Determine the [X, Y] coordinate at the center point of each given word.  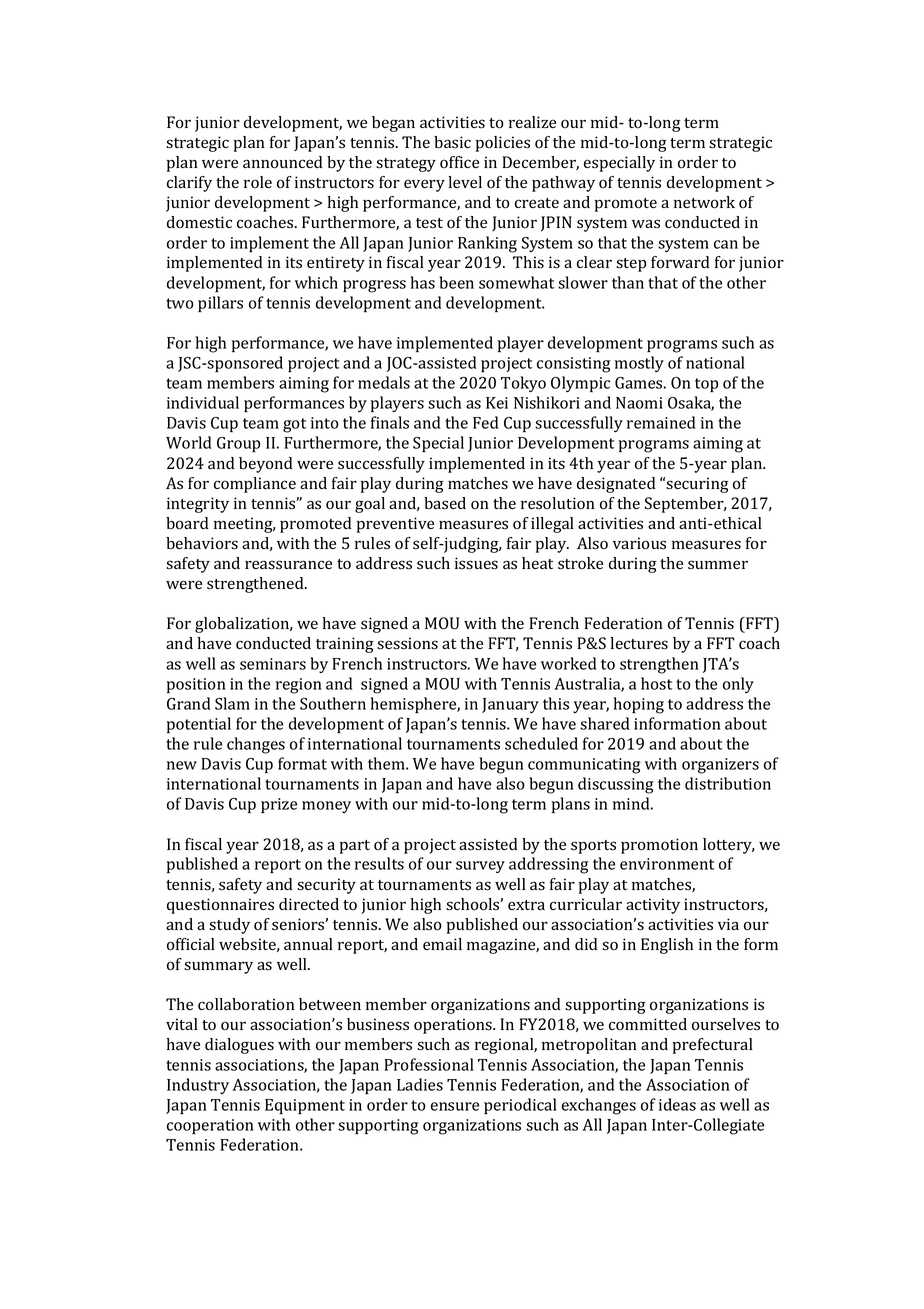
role [258, 182]
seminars [273, 664]
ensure [455, 1106]
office [459, 162]
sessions [407, 643]
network [704, 202]
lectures [639, 643]
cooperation [210, 1126]
